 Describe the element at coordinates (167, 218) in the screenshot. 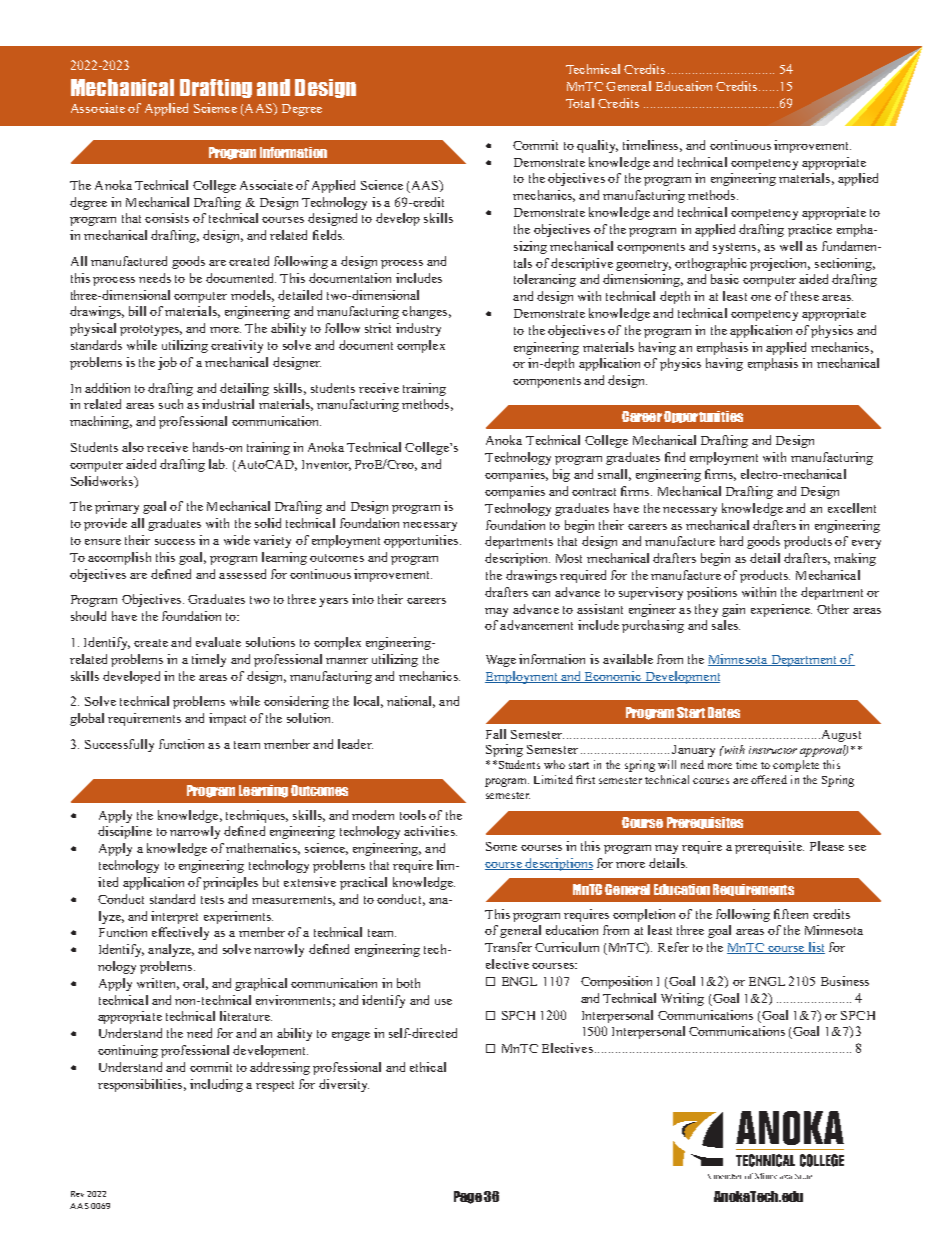

I see `consists` at that location.
